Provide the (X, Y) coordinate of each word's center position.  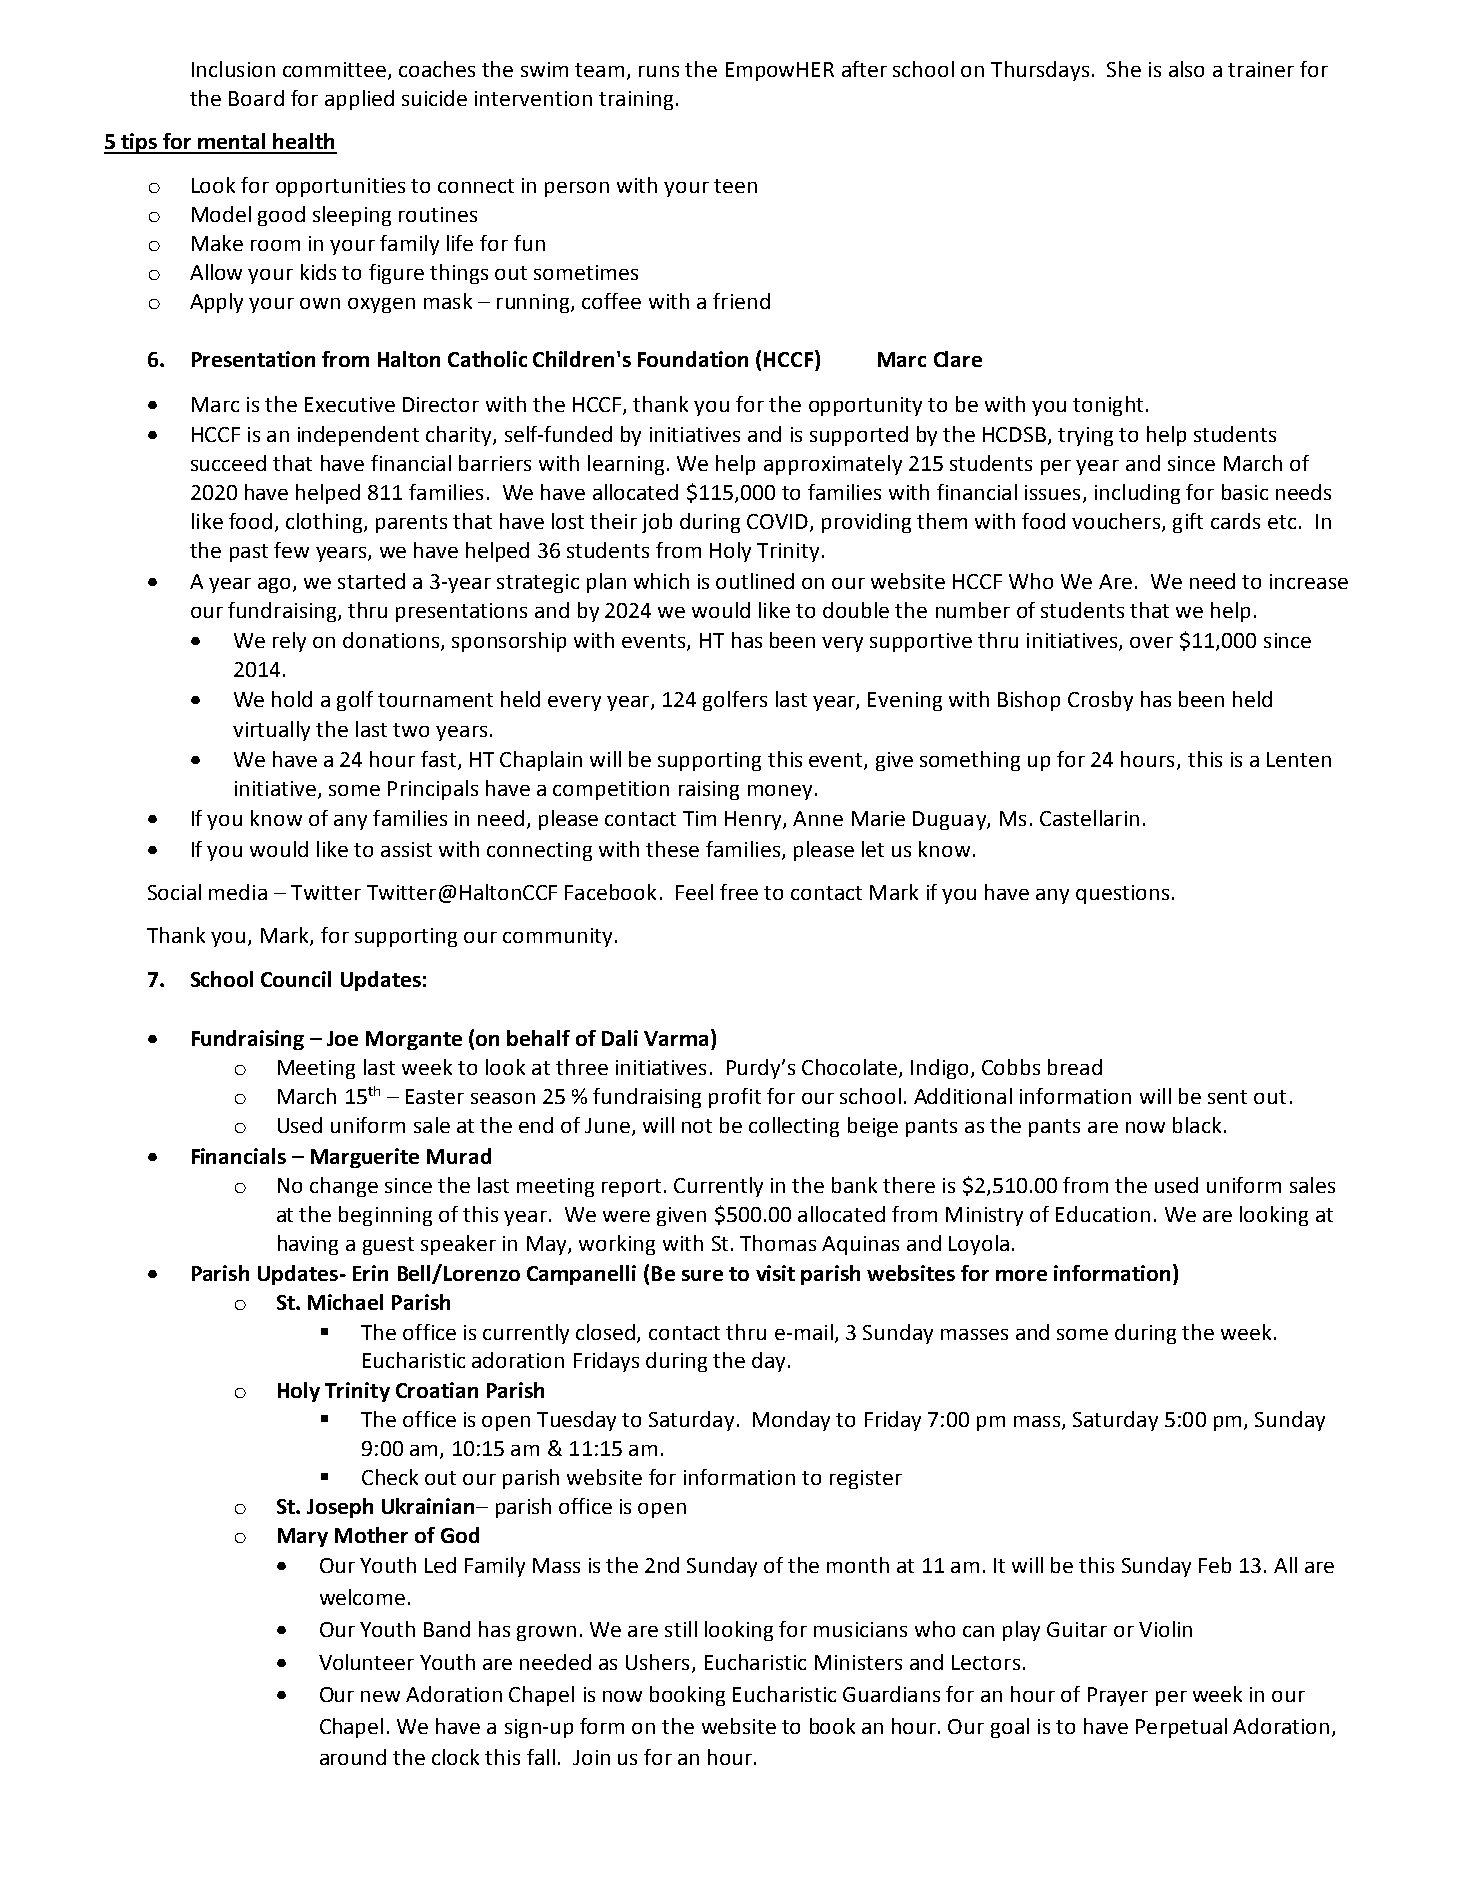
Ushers (657, 1662)
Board (256, 98)
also (1186, 69)
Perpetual (1181, 1728)
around (353, 1757)
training (636, 100)
